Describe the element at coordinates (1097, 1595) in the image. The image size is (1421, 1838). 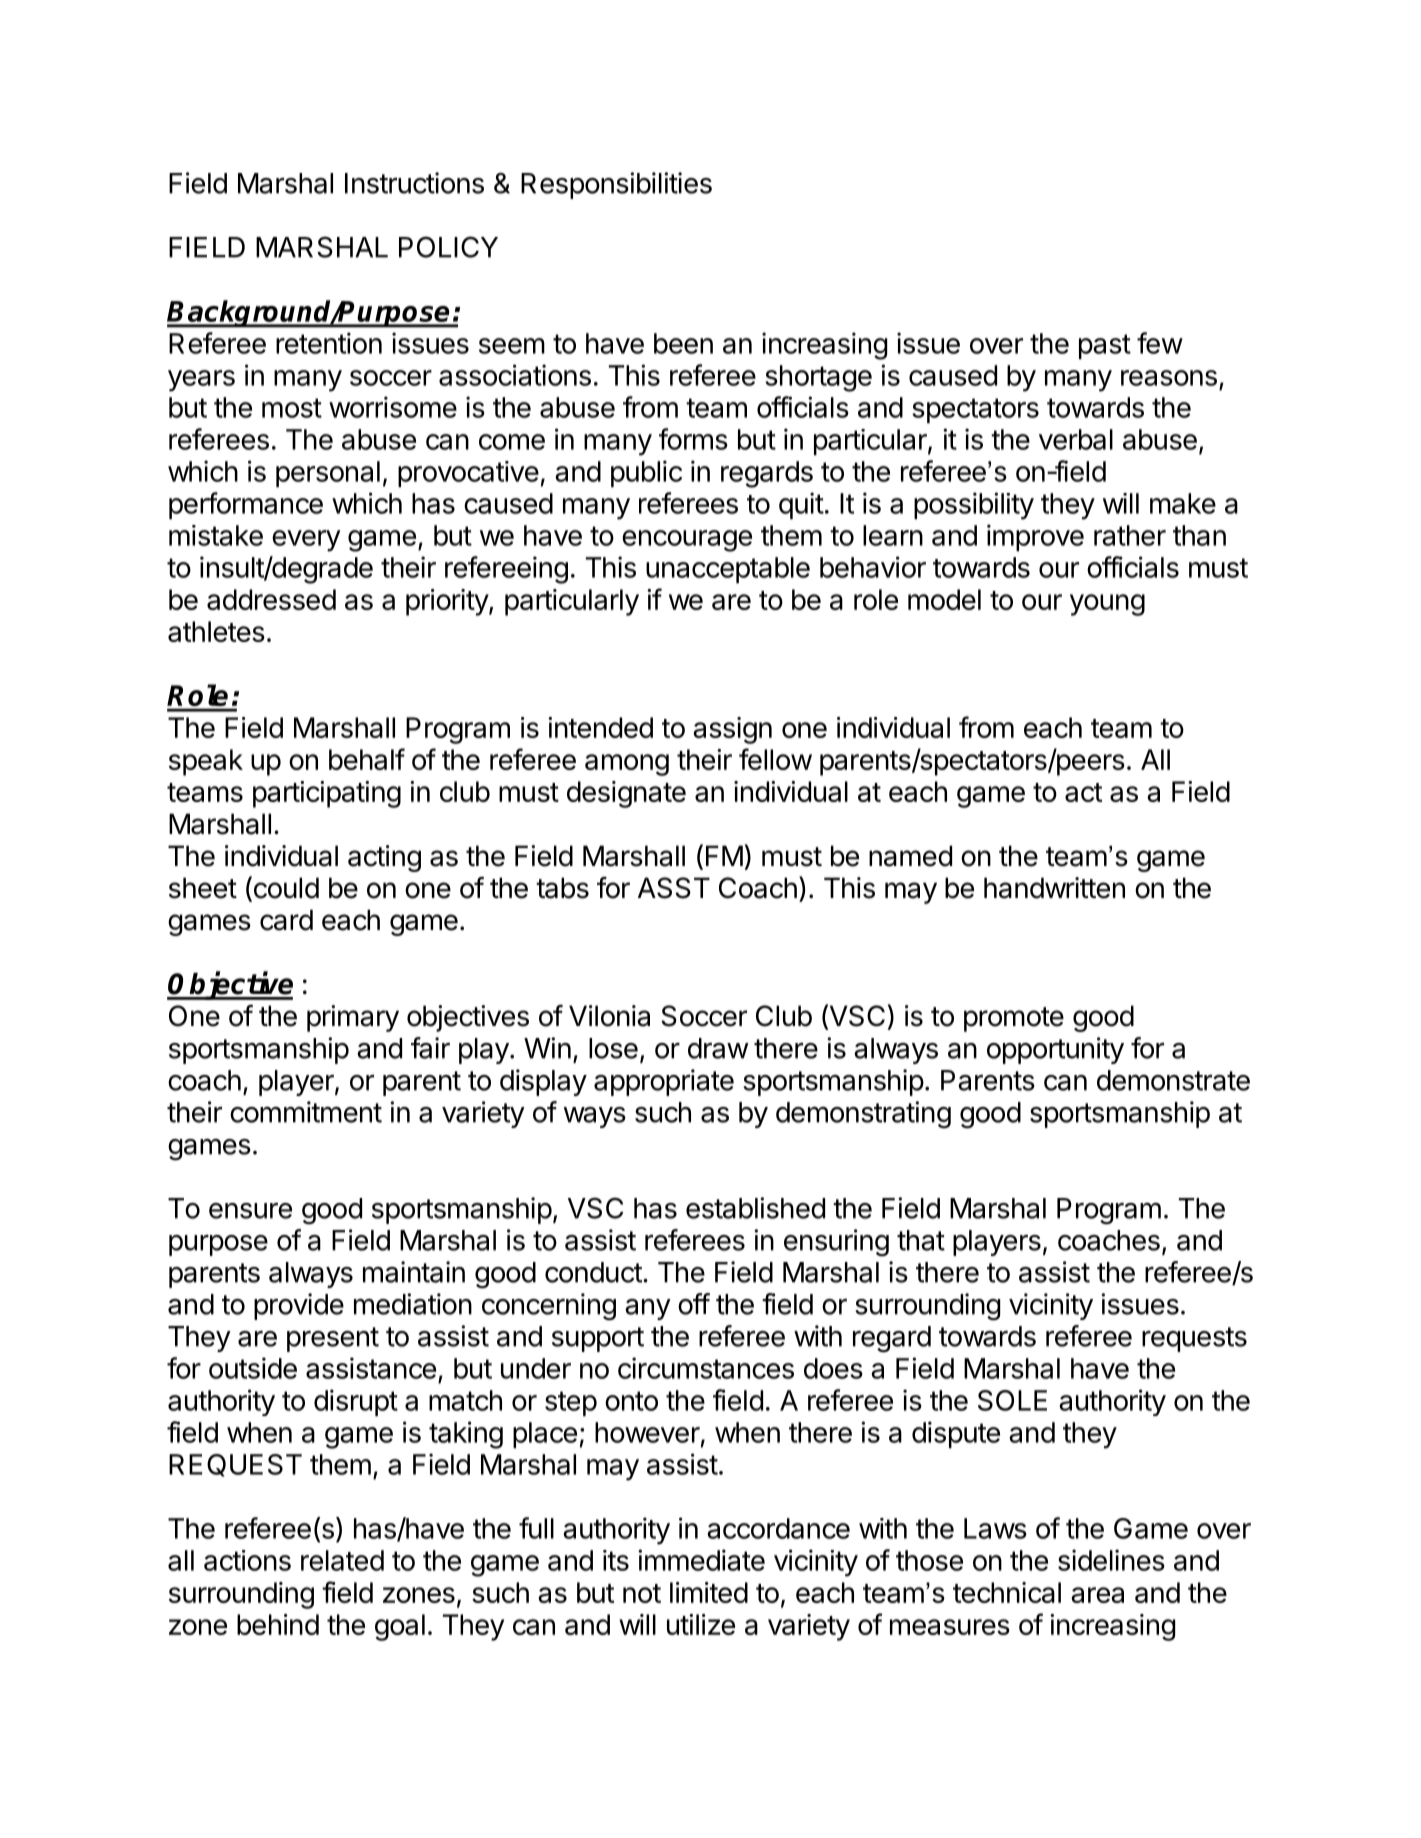
I see `area` at that location.
